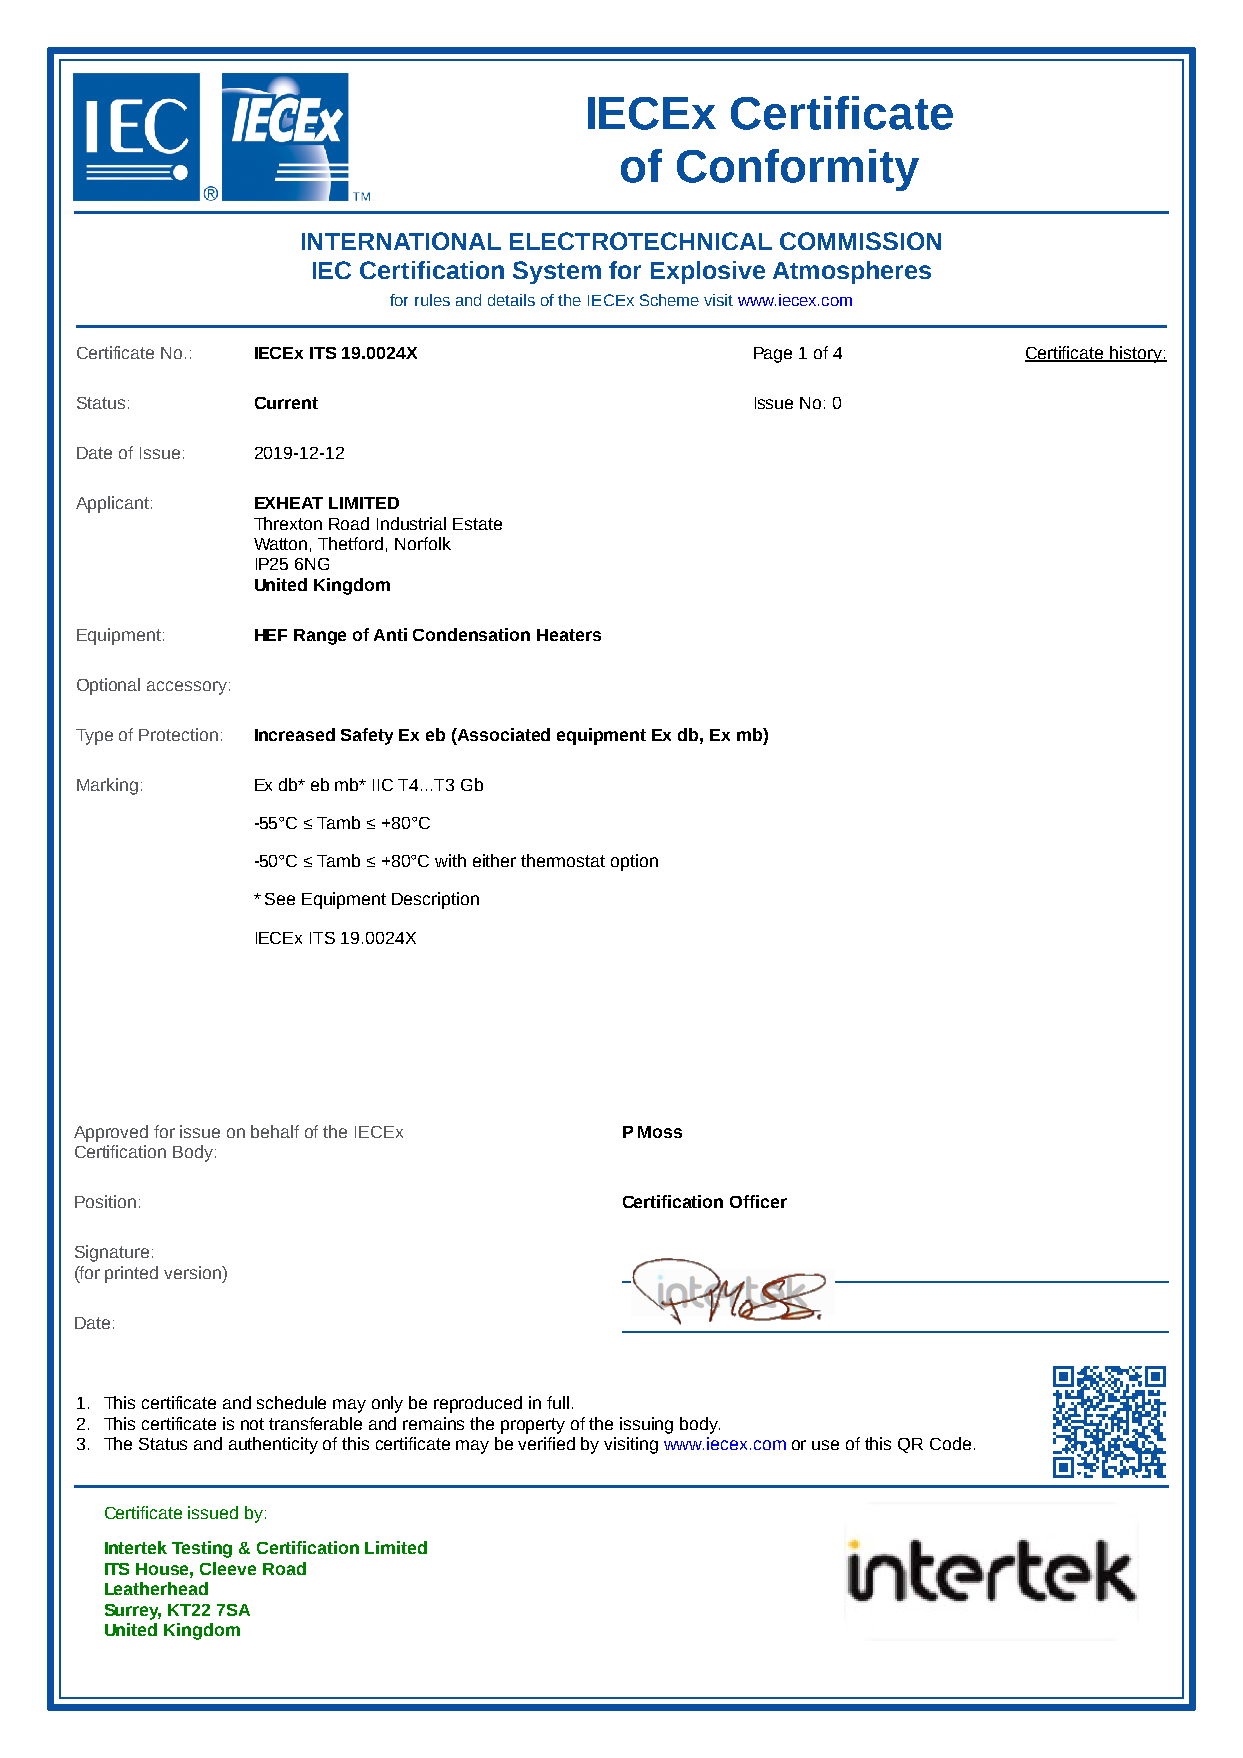 The height and width of the page is (1758, 1243). Describe the element at coordinates (758, 1201) in the page. I see `Officer` at that location.
